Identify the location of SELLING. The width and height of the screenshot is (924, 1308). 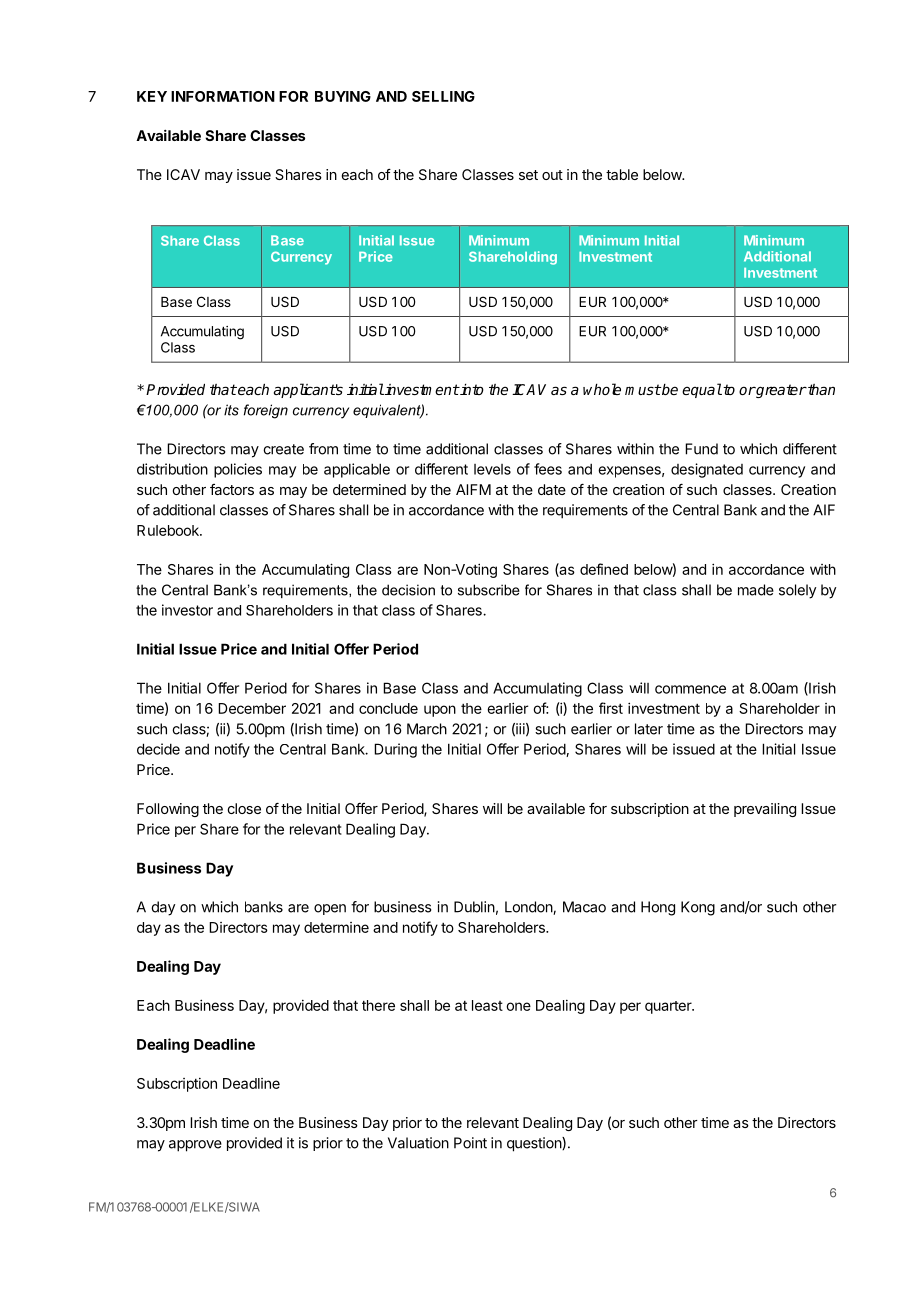
(443, 96).
